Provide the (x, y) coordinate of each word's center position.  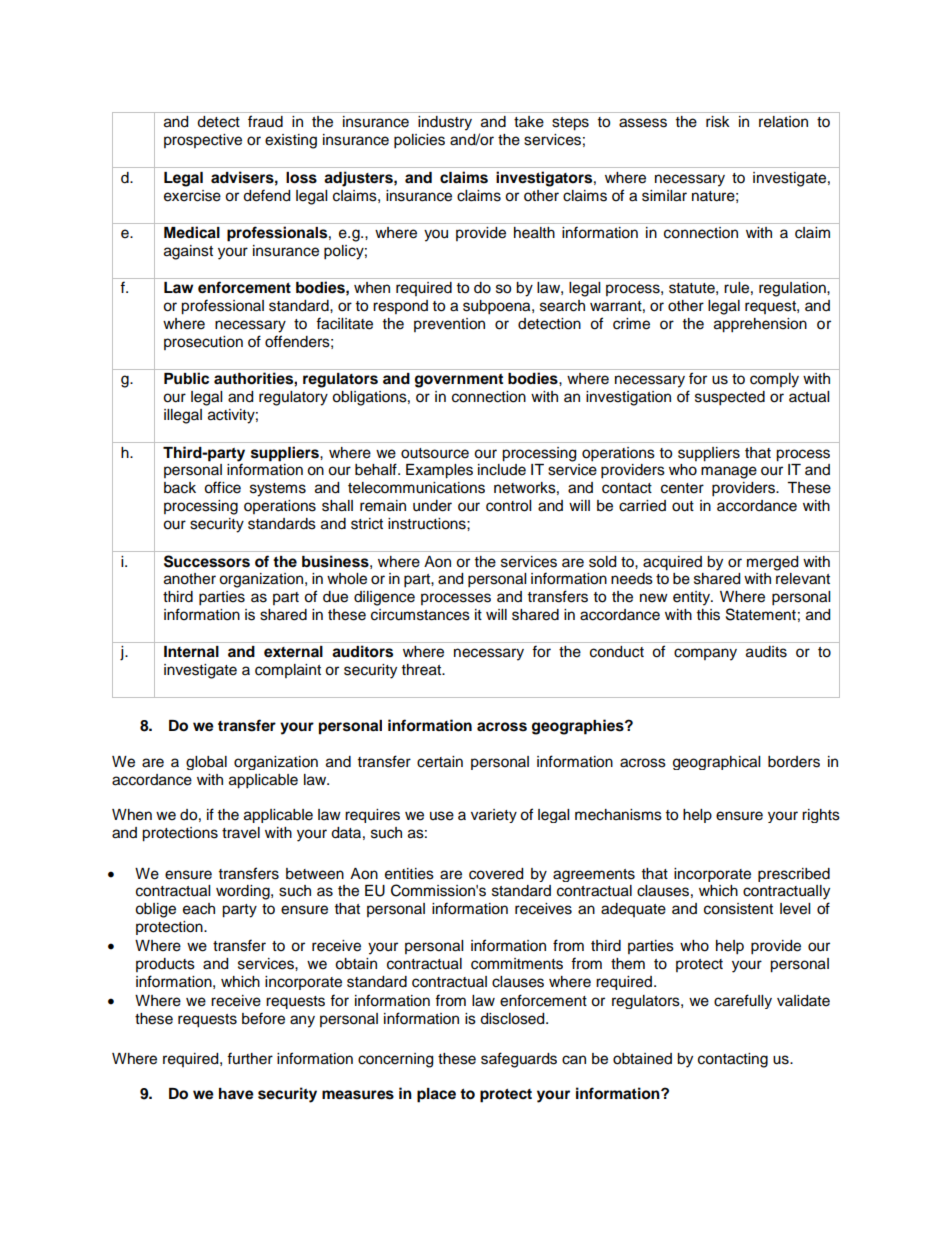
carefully (743, 1001)
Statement (761, 614)
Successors (207, 561)
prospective (203, 141)
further (250, 1058)
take (529, 122)
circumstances (420, 615)
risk (718, 122)
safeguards (519, 1060)
